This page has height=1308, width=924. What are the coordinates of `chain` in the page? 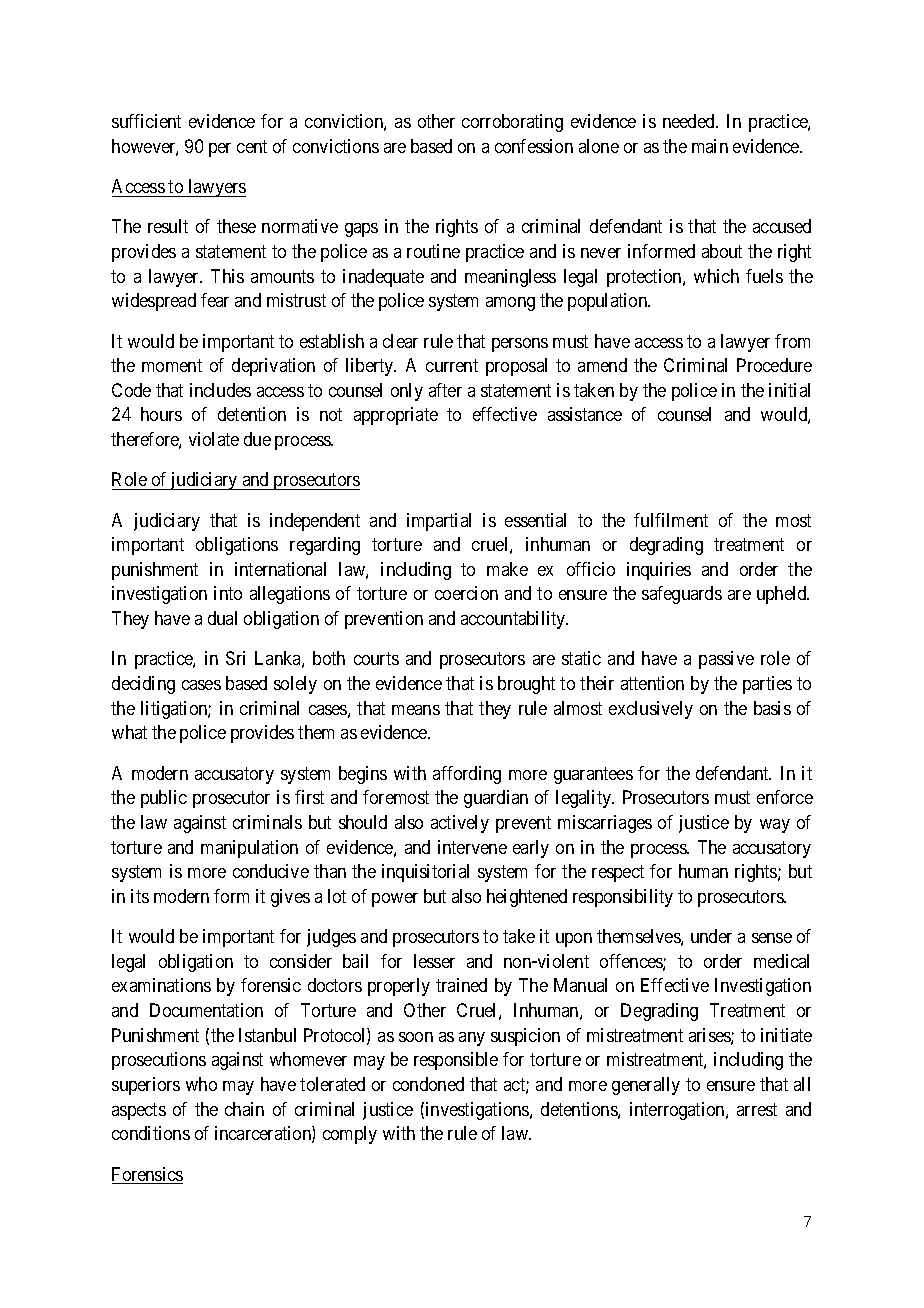 It's located at (244, 1109).
